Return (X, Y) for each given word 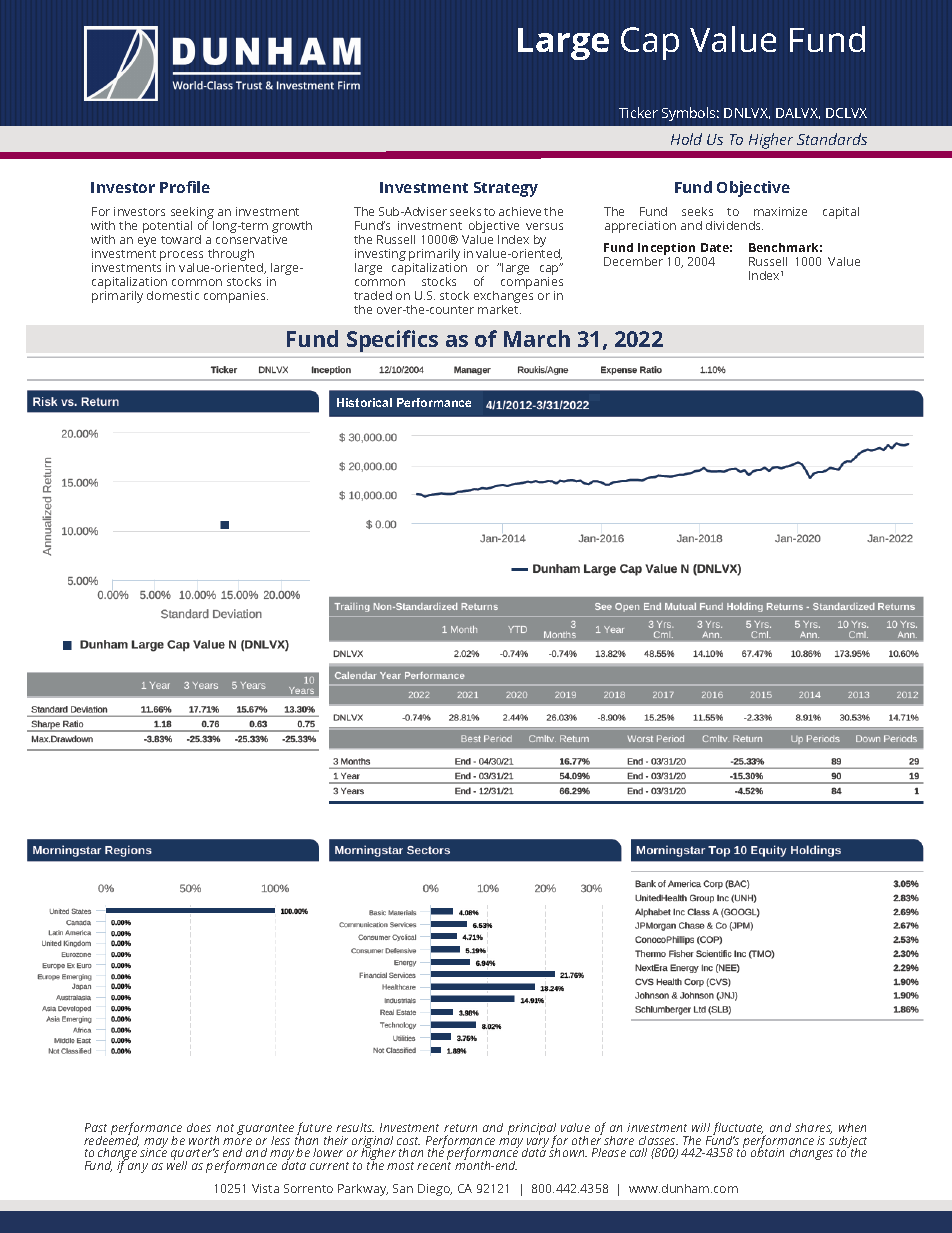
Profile (185, 187)
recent (434, 1164)
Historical (364, 402)
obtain (767, 1151)
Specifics (392, 341)
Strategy (506, 189)
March (537, 338)
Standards (832, 139)
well (177, 1164)
